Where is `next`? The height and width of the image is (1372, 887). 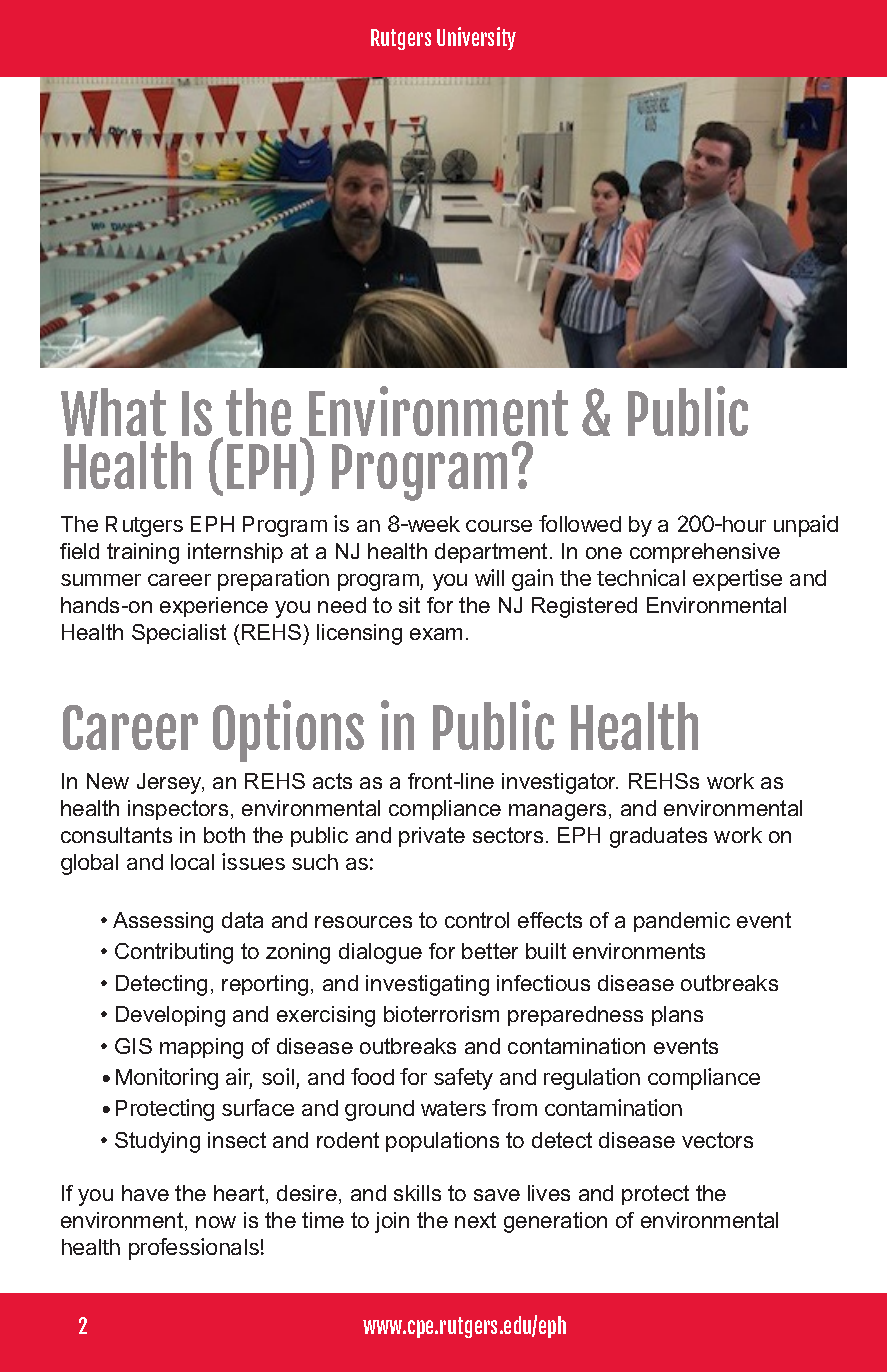 next is located at coordinates (475, 1220).
